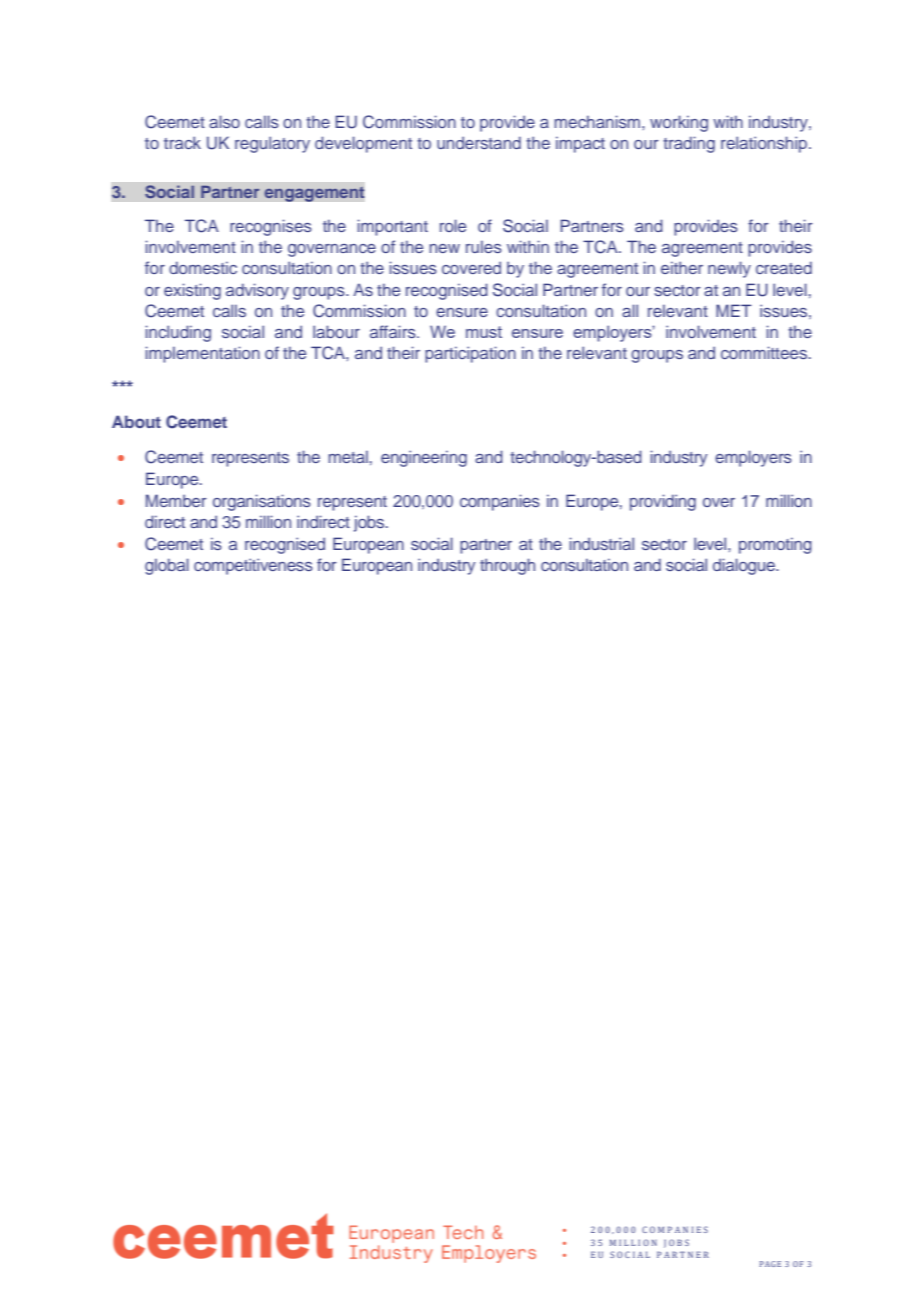 Image resolution: width=924 pixels, height=1308 pixels. Describe the element at coordinates (253, 566) in the screenshot. I see `competitiveness` at that location.
